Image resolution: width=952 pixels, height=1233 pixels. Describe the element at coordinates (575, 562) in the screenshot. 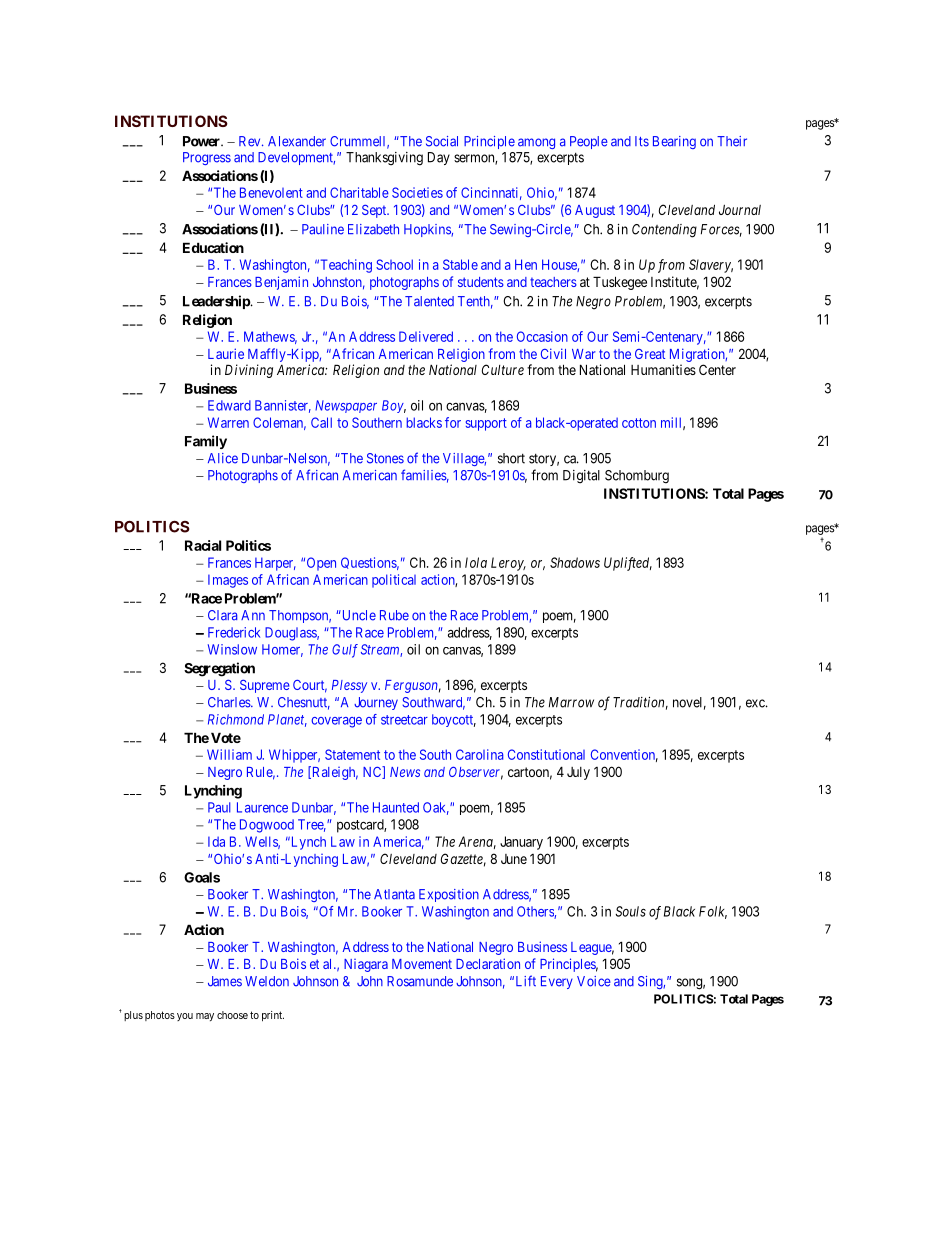

I see `Shadows` at that location.
